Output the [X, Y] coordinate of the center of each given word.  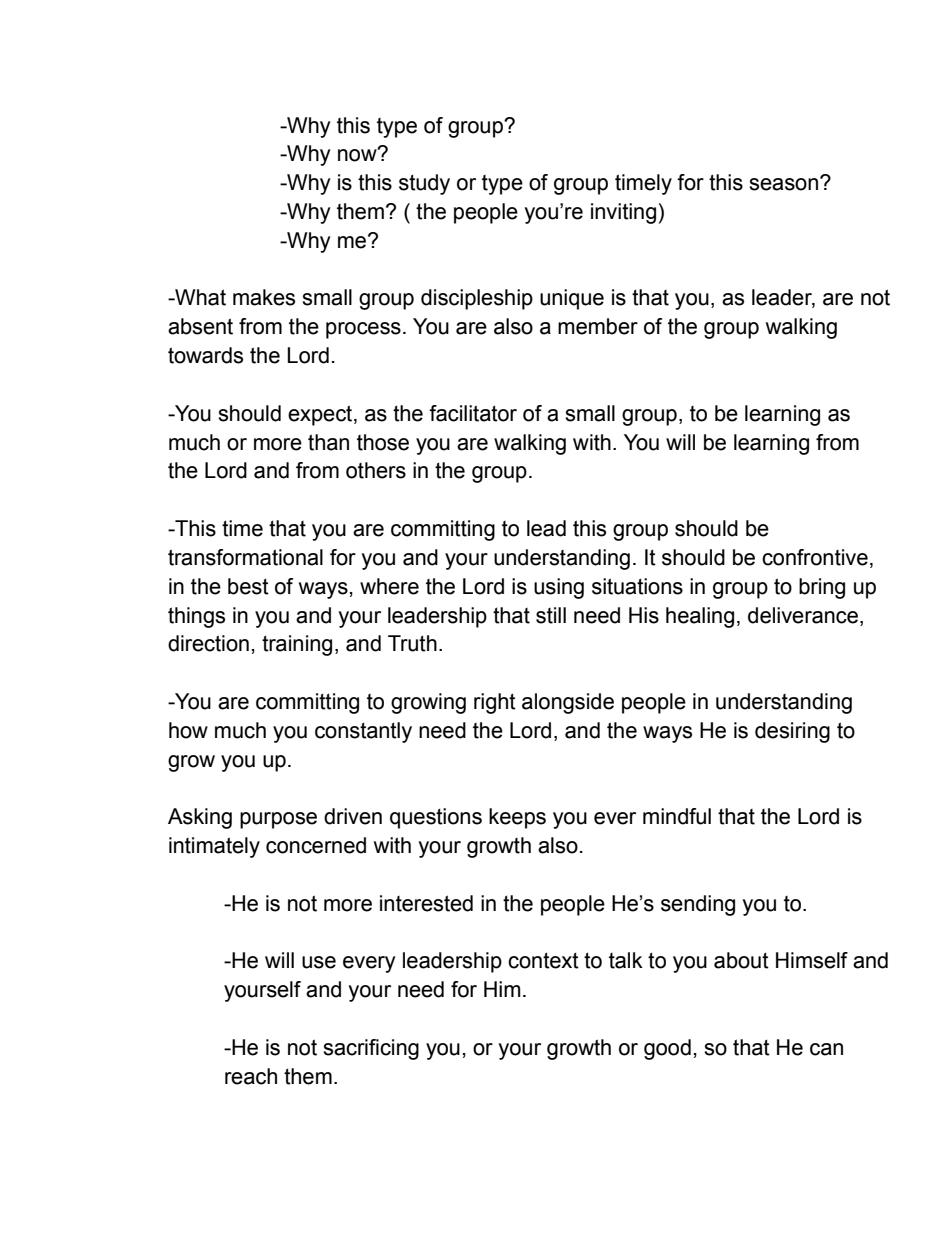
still [551, 615]
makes [264, 297]
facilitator [473, 413]
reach [251, 1076]
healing [700, 617]
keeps [517, 818]
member [598, 326]
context [543, 960]
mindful [677, 816]
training [297, 645]
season [783, 184]
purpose [278, 820]
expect [321, 415]
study [424, 184]
